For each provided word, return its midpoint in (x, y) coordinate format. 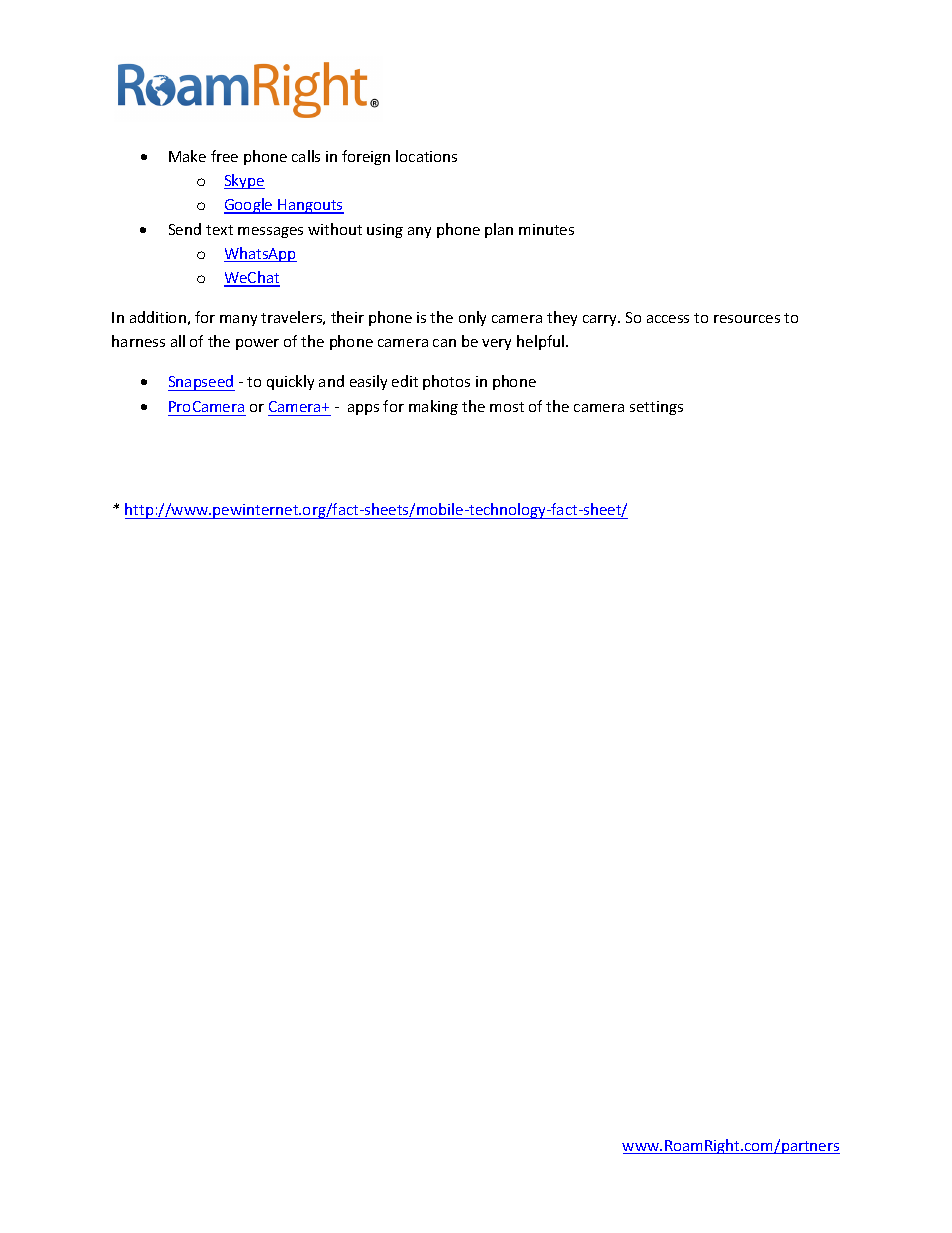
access (668, 319)
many (238, 320)
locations (426, 156)
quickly (290, 382)
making (433, 407)
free (224, 156)
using (385, 231)
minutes (546, 229)
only (472, 318)
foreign (366, 157)
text (219, 230)
